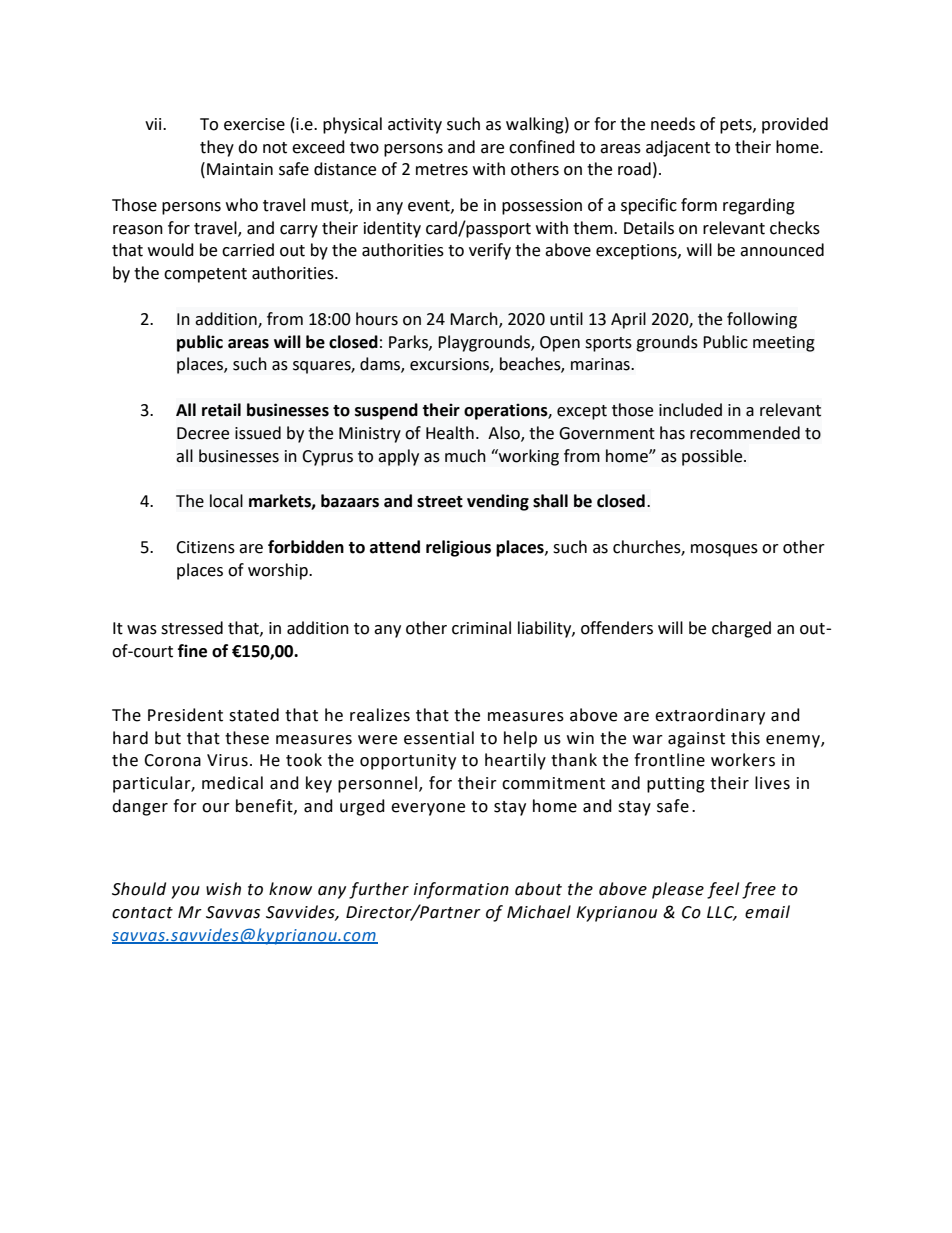 Image resolution: width=952 pixels, height=1233 pixels. Describe the element at coordinates (710, 716) in the screenshot. I see `extraordinary` at that location.
